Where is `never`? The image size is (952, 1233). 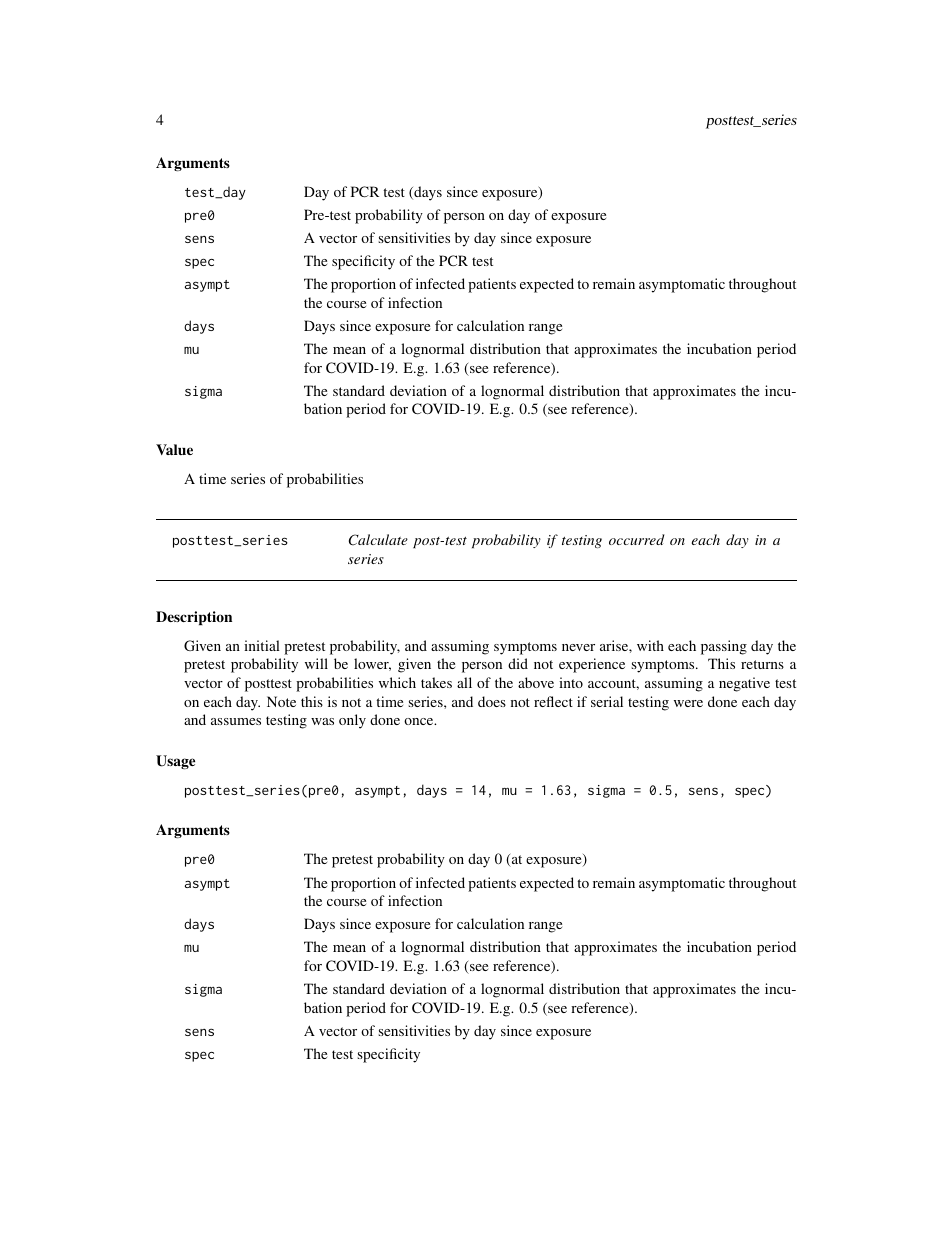 never is located at coordinates (578, 647).
